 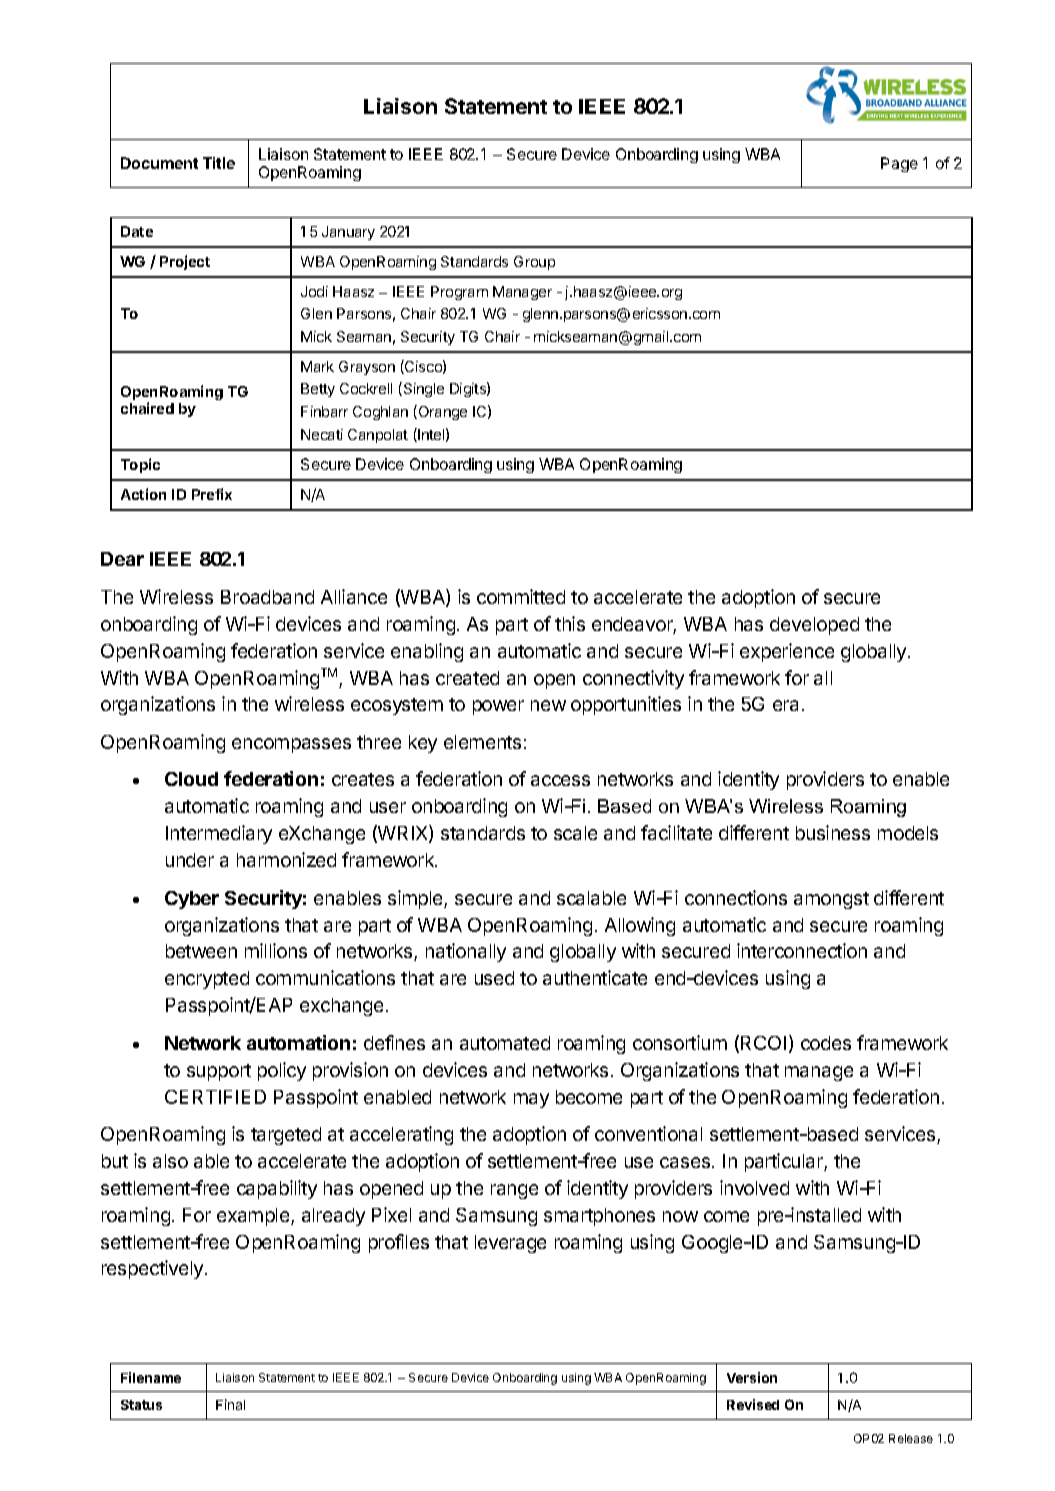 I want to click on business, so click(x=833, y=832).
